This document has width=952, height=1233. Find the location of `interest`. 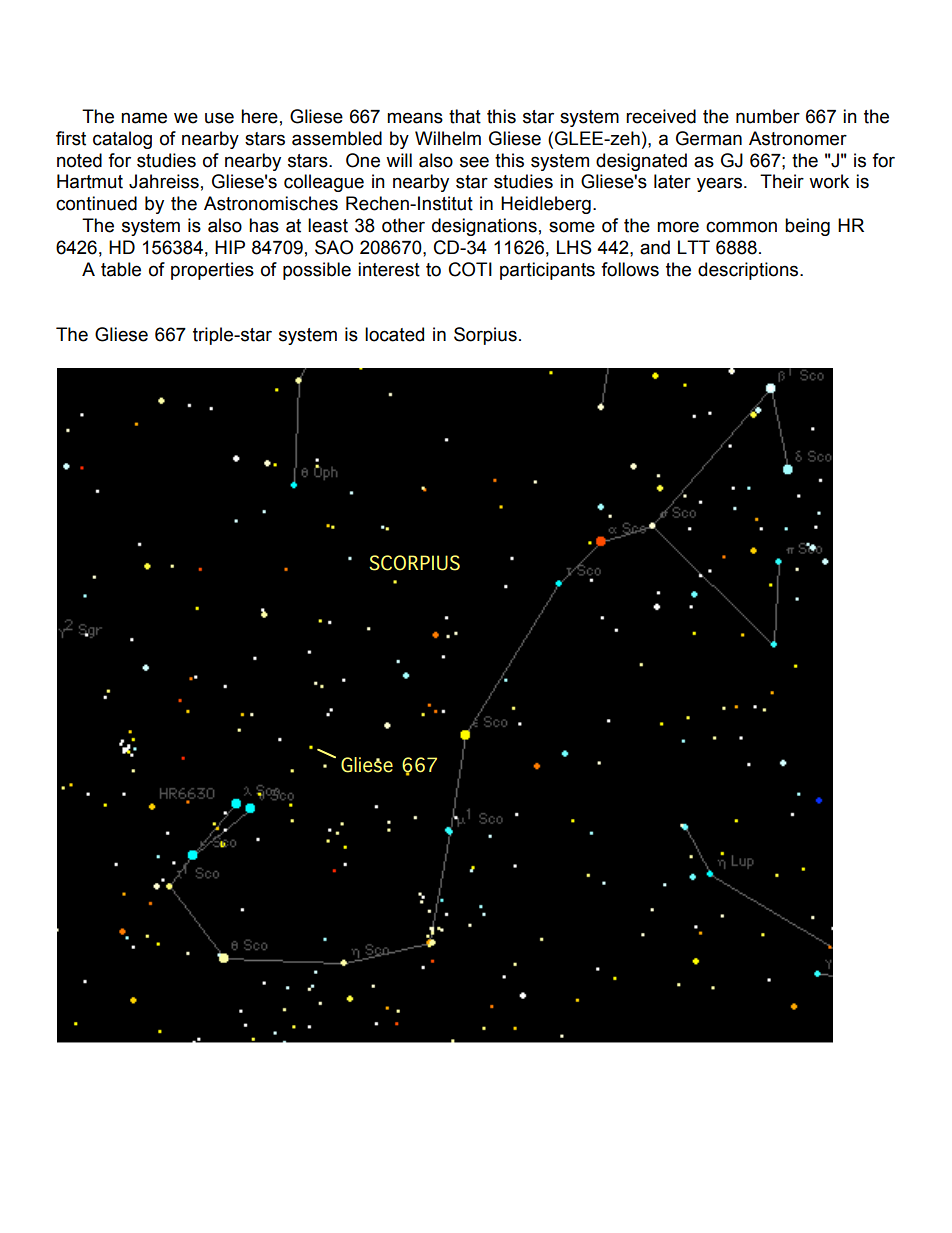

interest is located at coordinates (389, 269).
